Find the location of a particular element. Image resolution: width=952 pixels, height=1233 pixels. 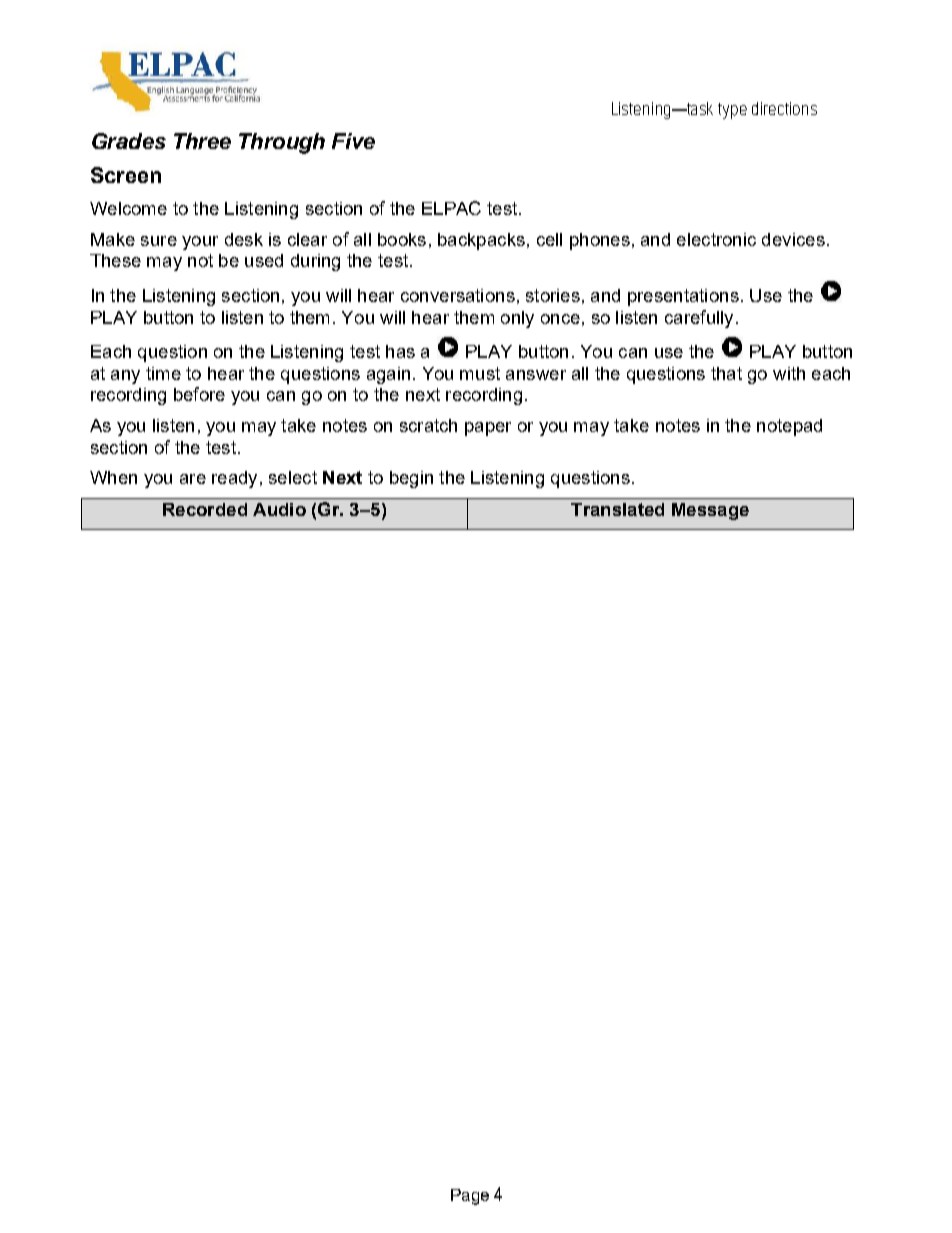

Translated is located at coordinates (617, 509).
